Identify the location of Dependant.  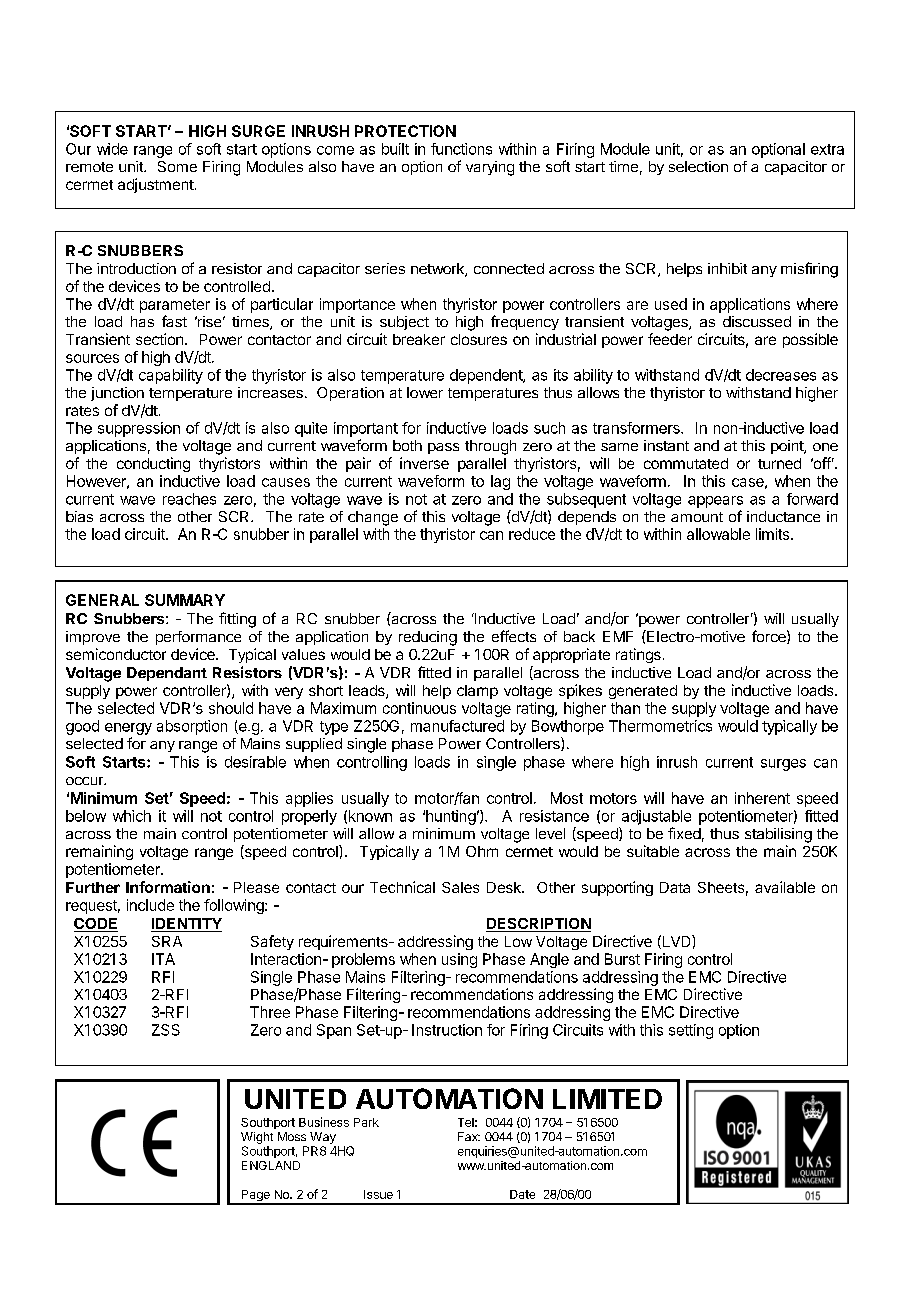
(167, 674).
